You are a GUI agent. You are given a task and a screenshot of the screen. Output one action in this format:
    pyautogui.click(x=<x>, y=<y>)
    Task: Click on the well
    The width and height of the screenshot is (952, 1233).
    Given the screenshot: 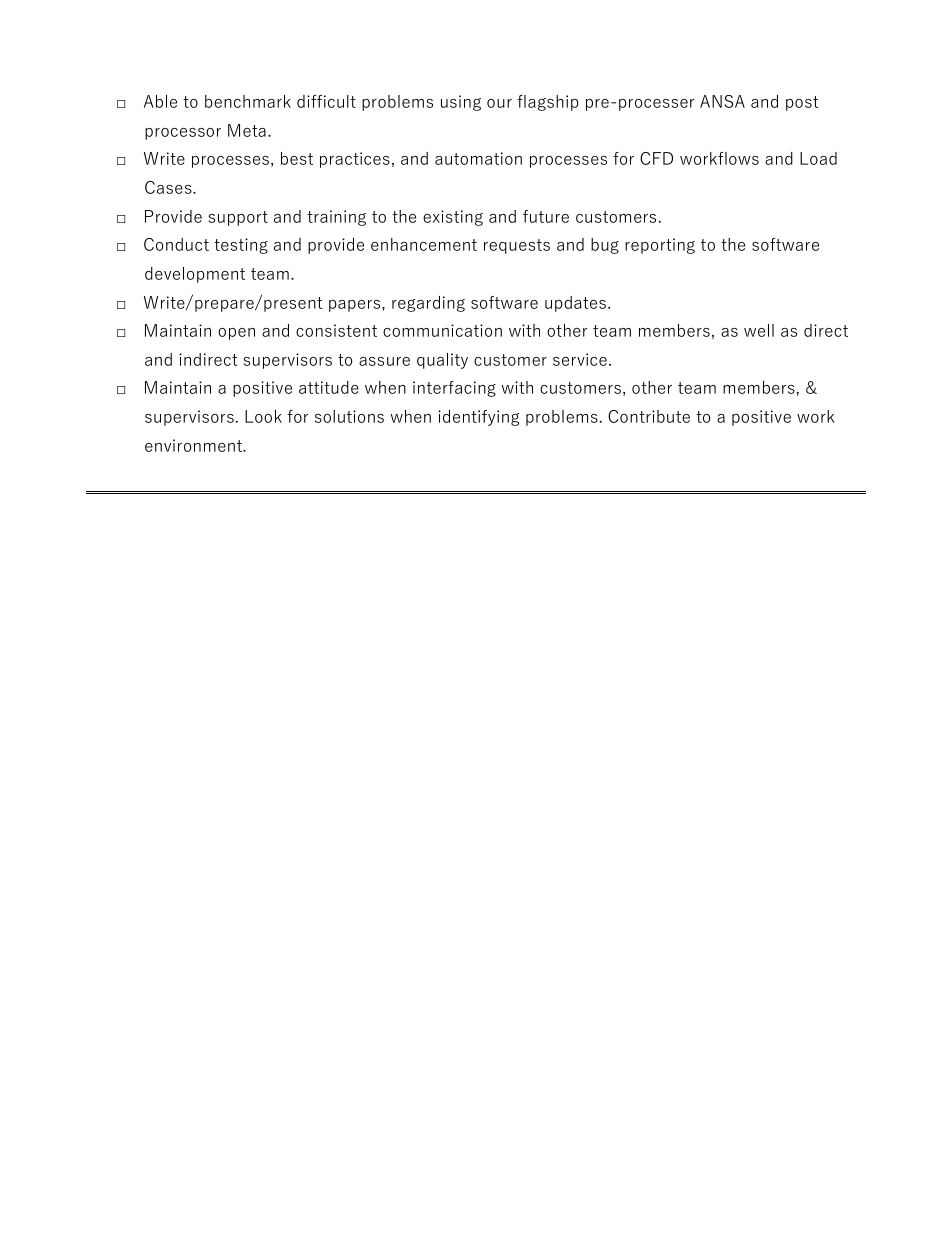 What is the action you would take?
    pyautogui.click(x=759, y=330)
